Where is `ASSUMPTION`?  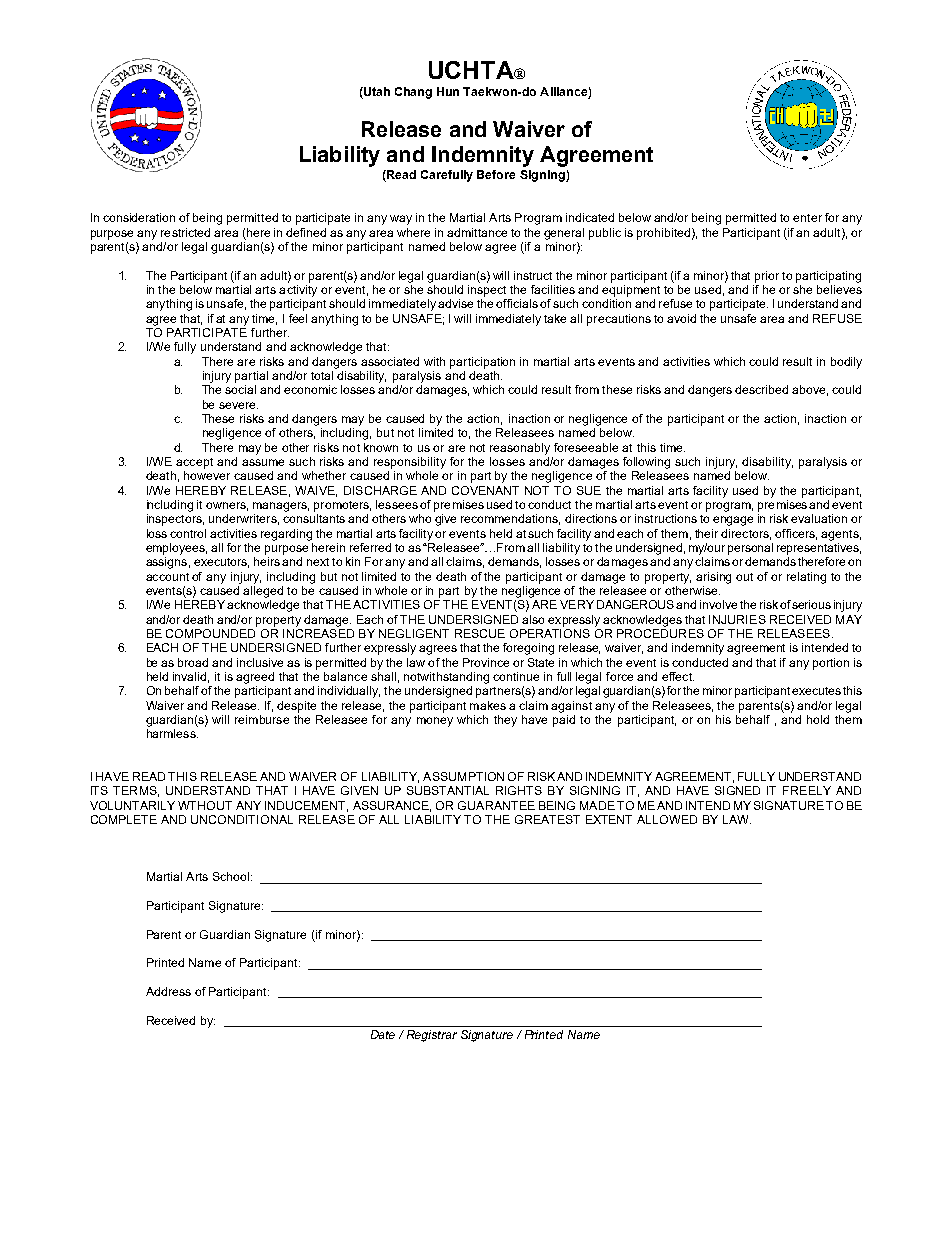
ASSUMPTION is located at coordinates (463, 776).
